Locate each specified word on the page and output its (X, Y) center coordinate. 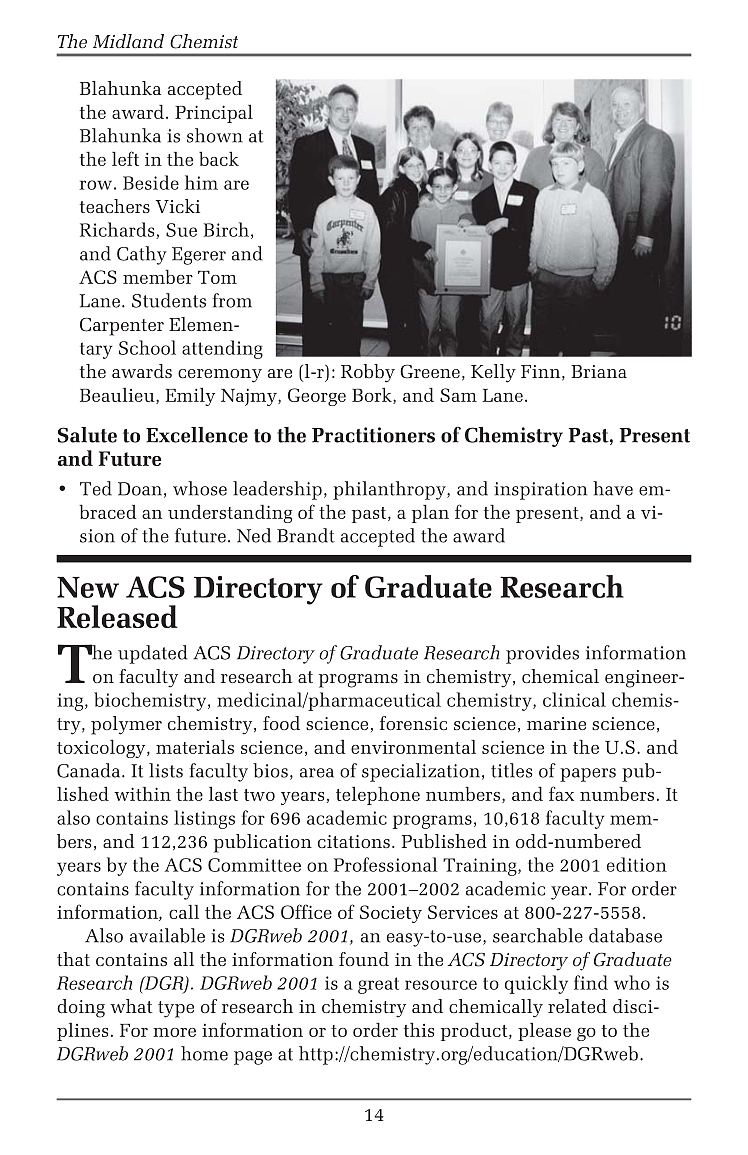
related (577, 1006)
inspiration (540, 491)
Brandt (306, 535)
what (131, 1006)
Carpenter (122, 326)
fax (561, 793)
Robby (368, 373)
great (378, 985)
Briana (599, 371)
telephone (378, 795)
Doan (140, 489)
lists (166, 770)
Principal (214, 113)
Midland (128, 41)
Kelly (493, 373)
